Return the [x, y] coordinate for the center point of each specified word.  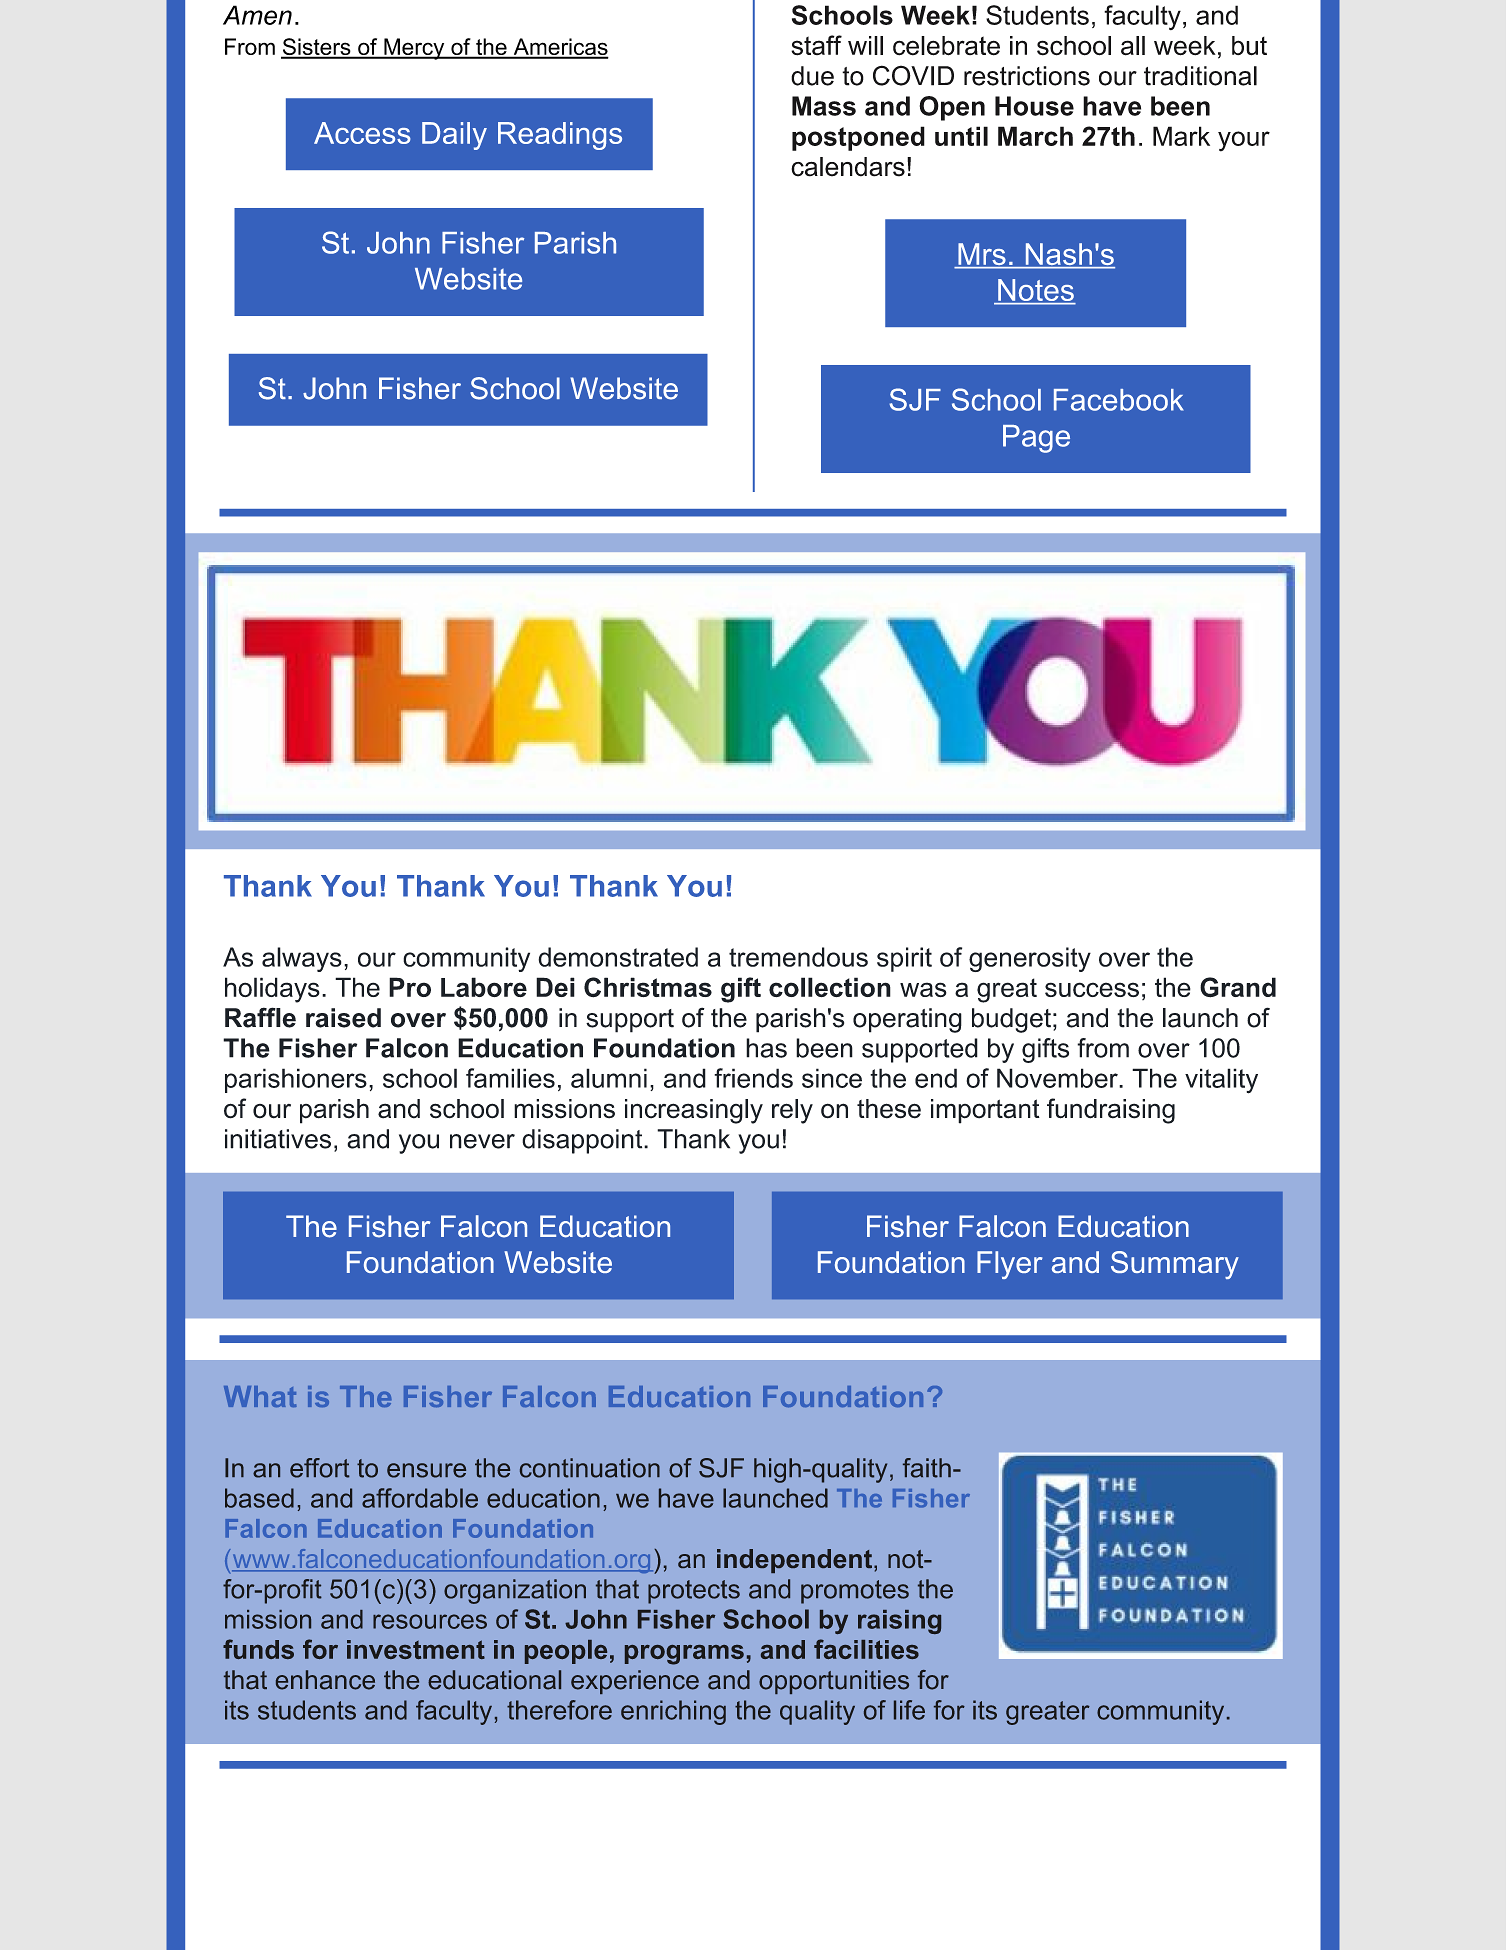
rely [792, 1111]
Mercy [414, 49]
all [1133, 46]
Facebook [1119, 400]
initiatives [278, 1139]
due [812, 76]
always [302, 959]
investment [416, 1649]
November [1058, 1078]
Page [1036, 439]
